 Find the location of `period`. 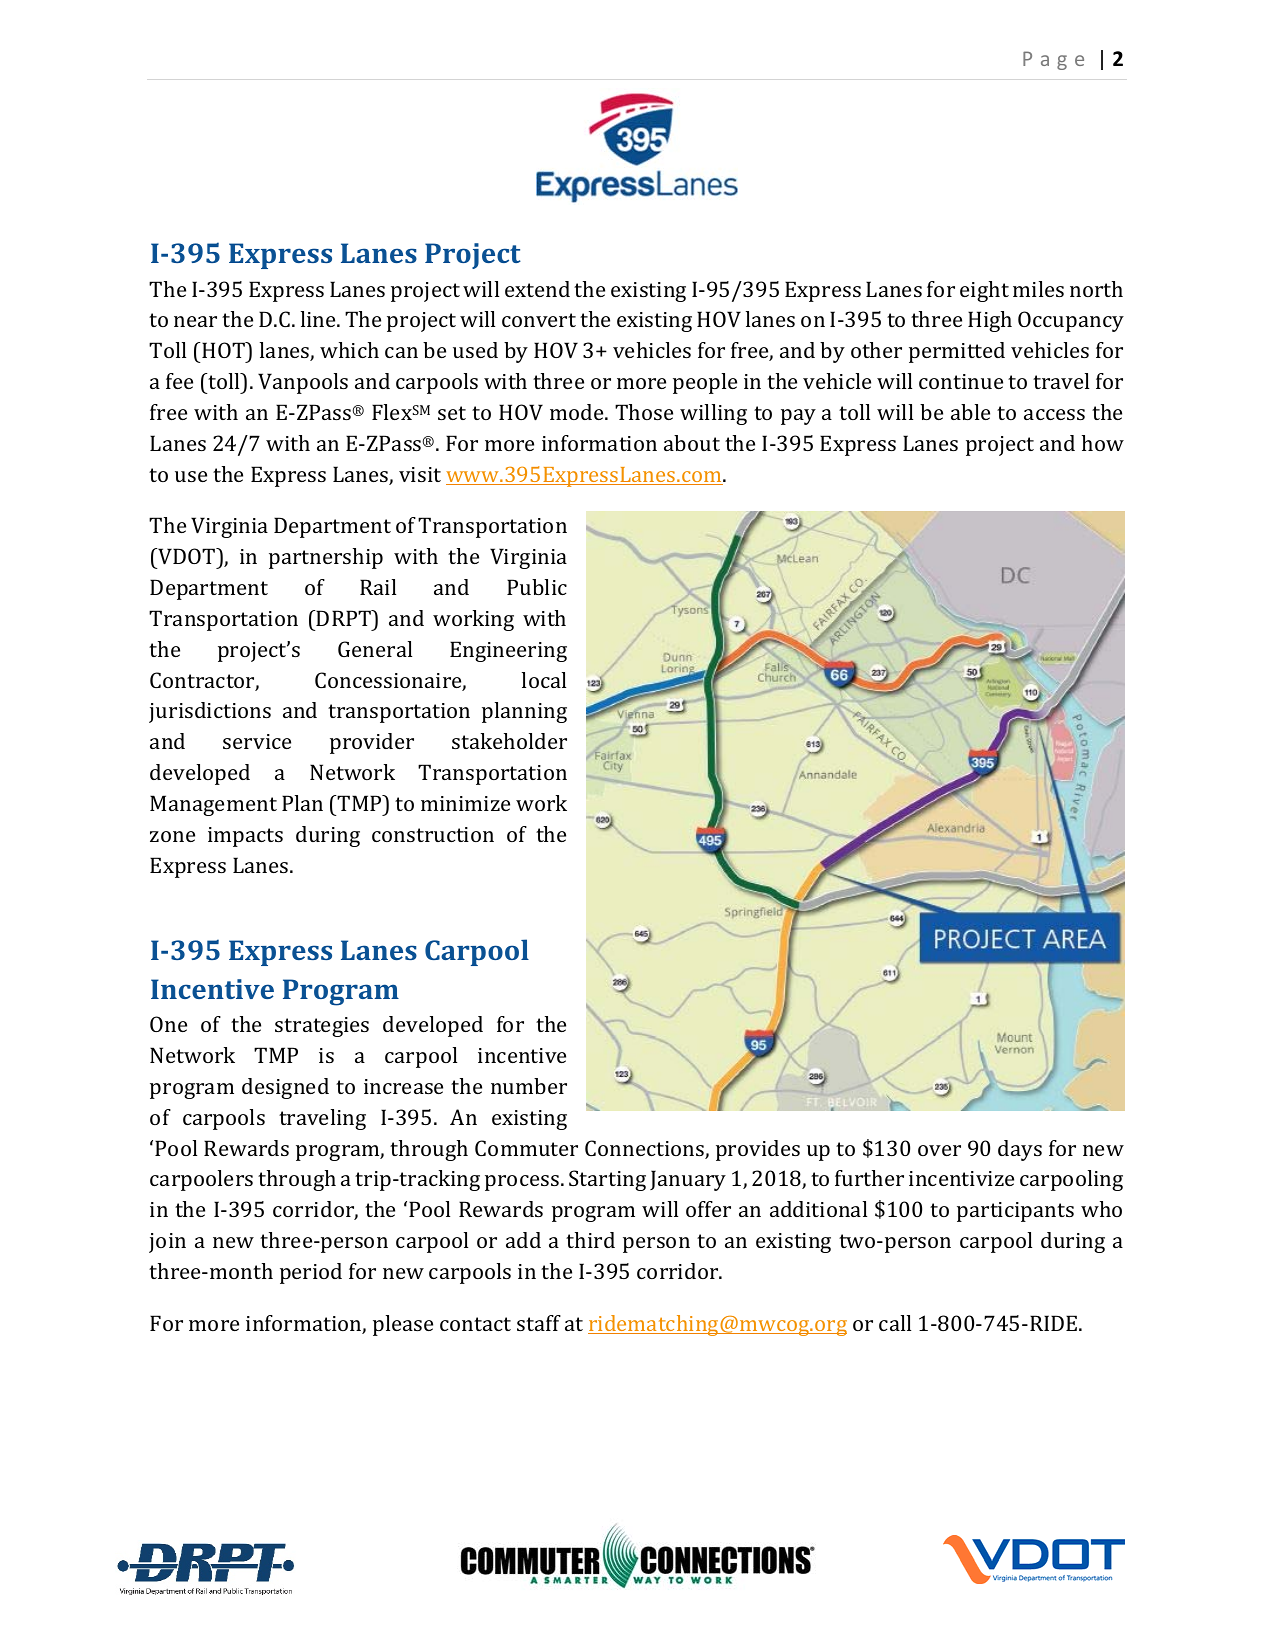

period is located at coordinates (311, 1273).
